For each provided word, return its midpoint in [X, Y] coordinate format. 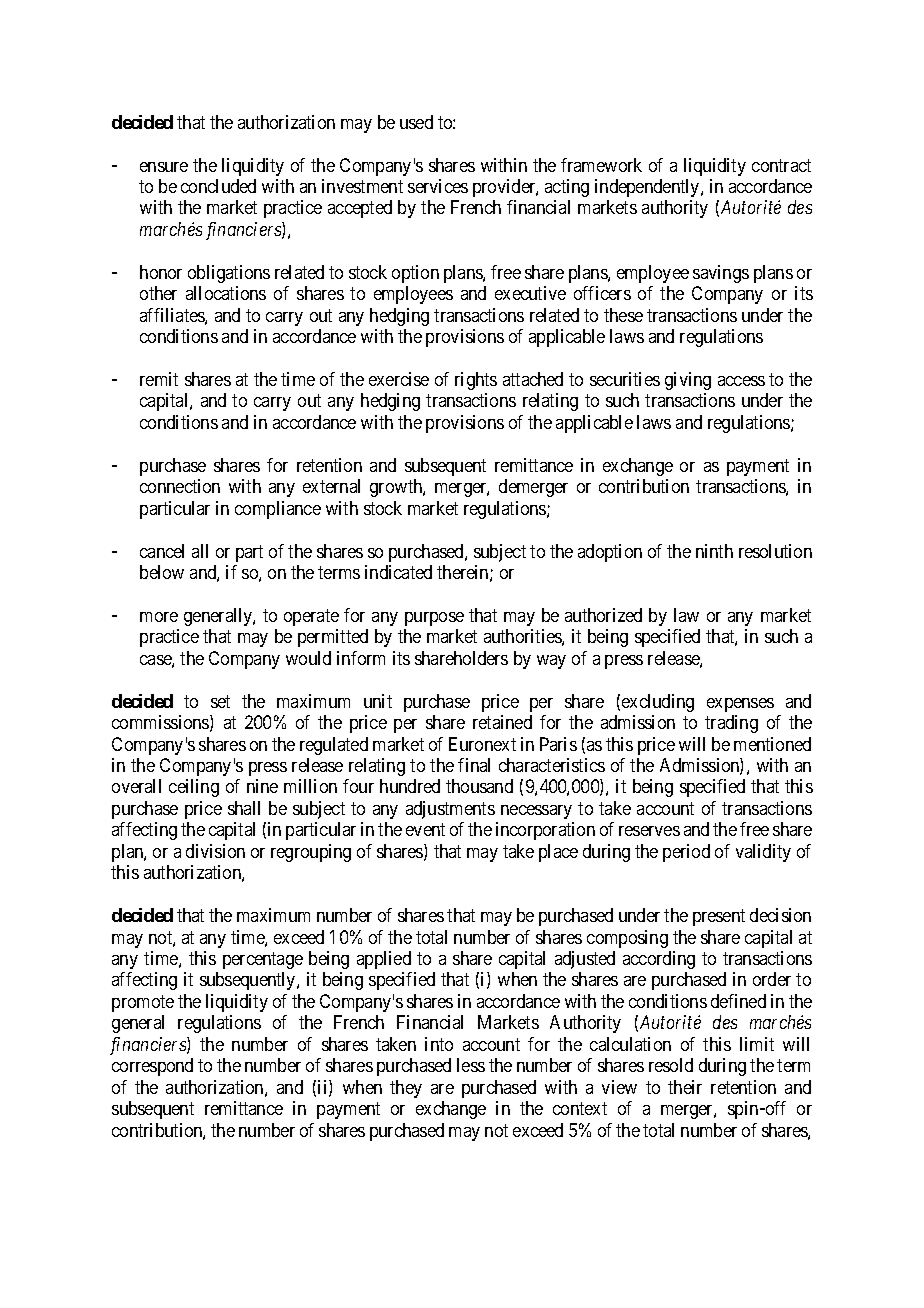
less [471, 1065]
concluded [218, 186]
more [159, 617]
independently [648, 188]
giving [688, 381]
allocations [226, 293]
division [215, 851]
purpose [434, 619]
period [686, 853]
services [438, 186]
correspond [152, 1067]
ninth [714, 551]
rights [476, 381]
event [425, 830]
